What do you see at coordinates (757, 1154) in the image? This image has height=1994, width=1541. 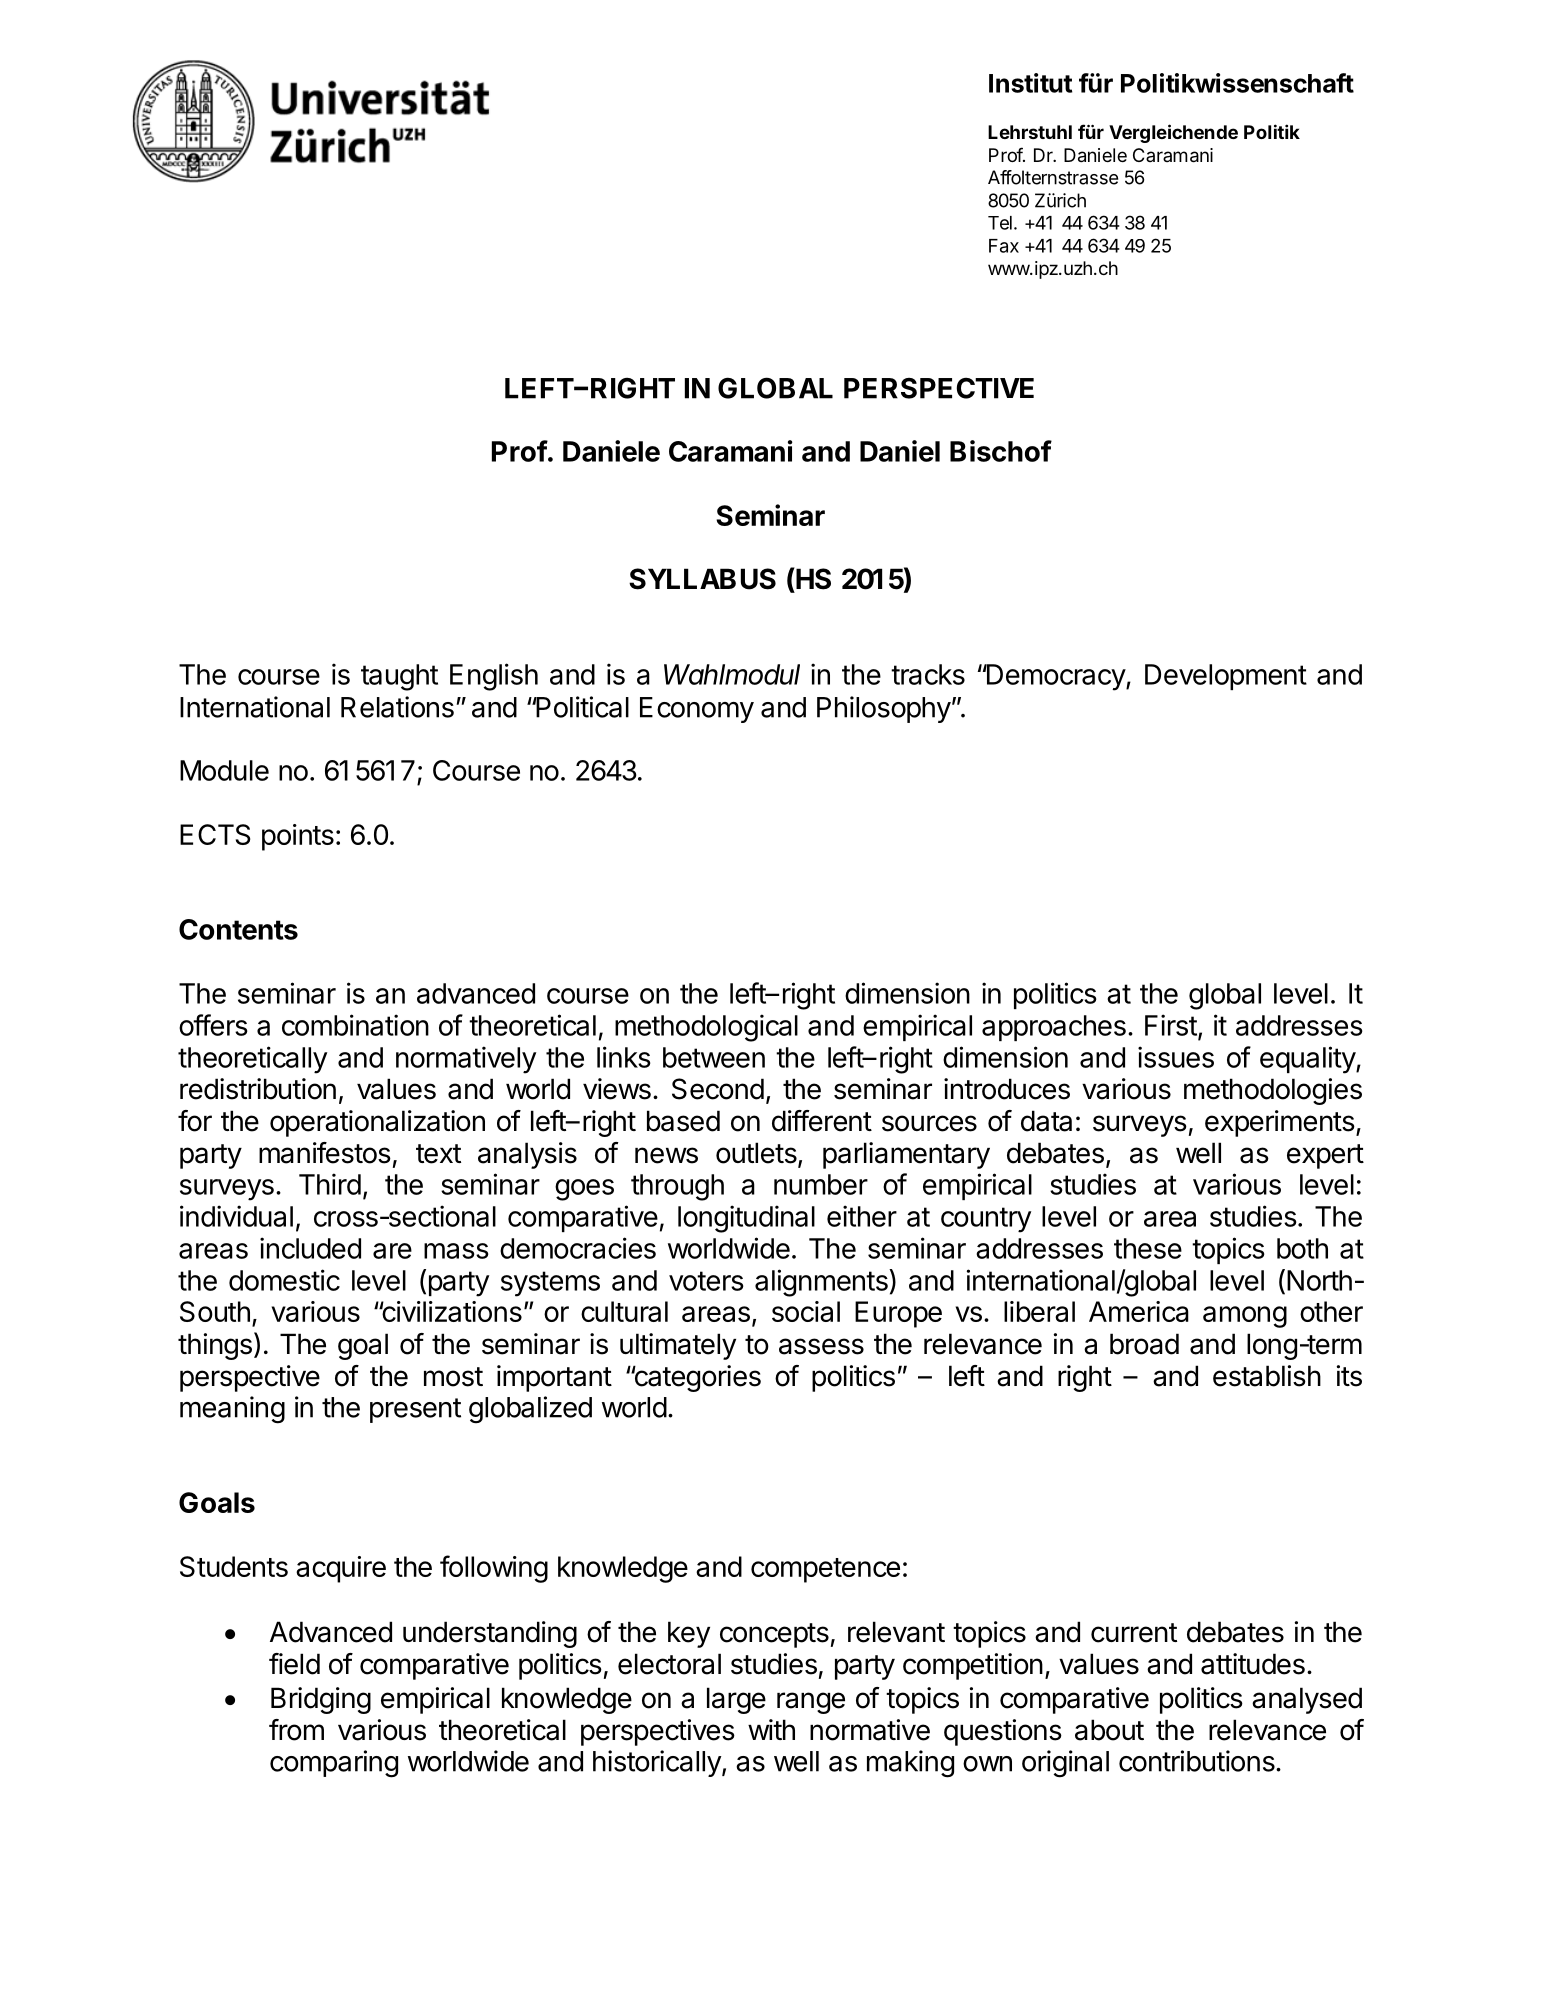 I see `outlets` at bounding box center [757, 1154].
